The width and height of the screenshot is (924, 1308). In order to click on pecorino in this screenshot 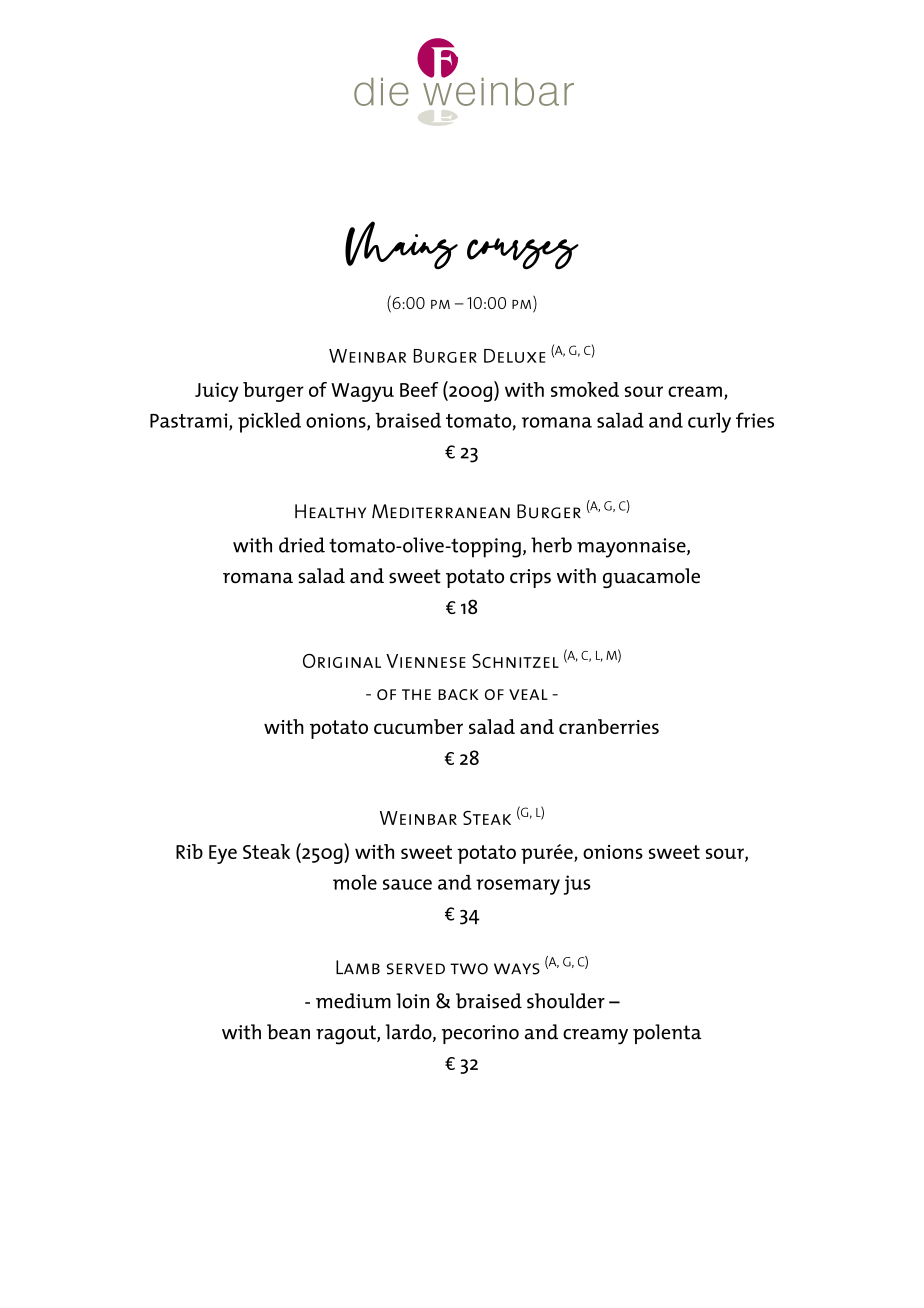, I will do `click(480, 1034)`.
